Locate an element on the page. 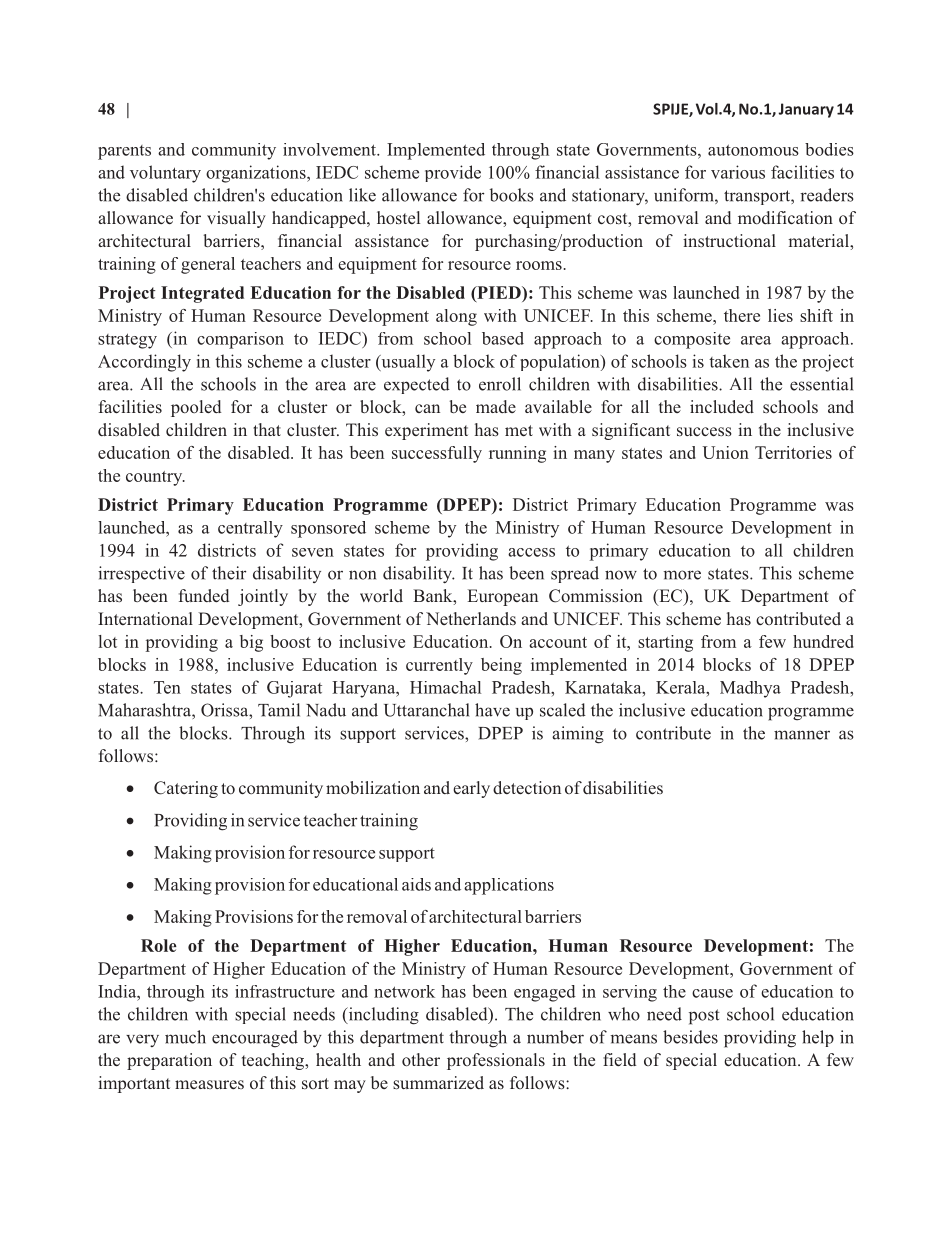 The height and width of the image is (1233, 952). preparation is located at coordinates (169, 1061).
